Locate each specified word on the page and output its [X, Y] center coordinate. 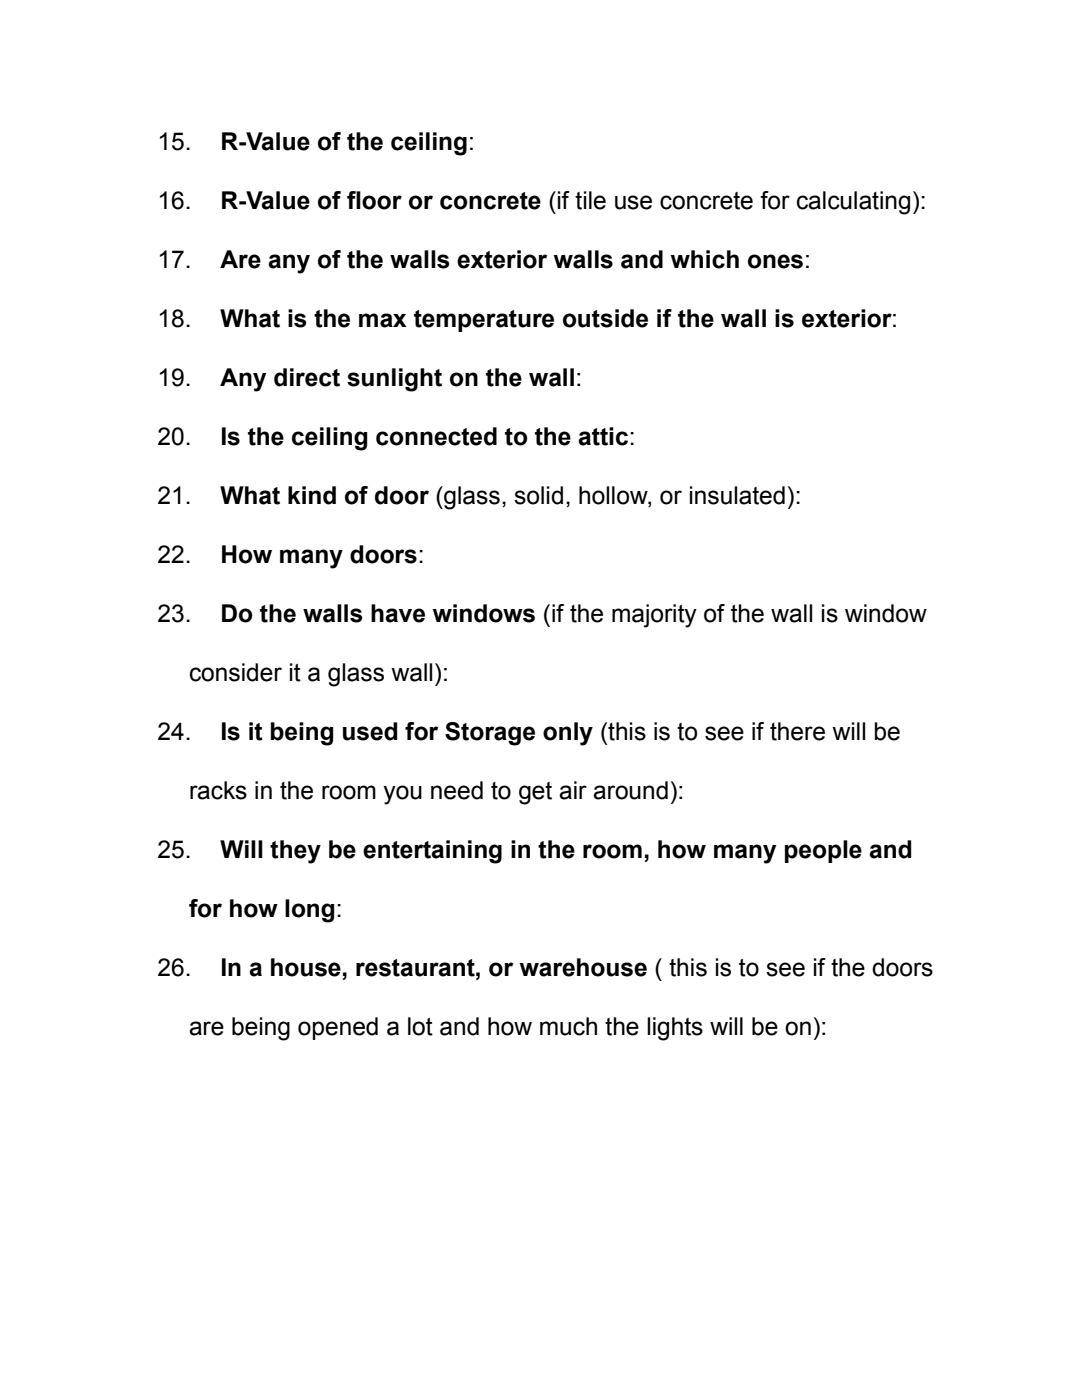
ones [775, 261]
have [398, 613]
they [295, 852]
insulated [737, 495]
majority [654, 616]
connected [436, 436]
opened [338, 1028]
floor [374, 200]
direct [307, 377]
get [535, 793]
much [568, 1026]
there [797, 731]
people [823, 851]
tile [590, 200]
